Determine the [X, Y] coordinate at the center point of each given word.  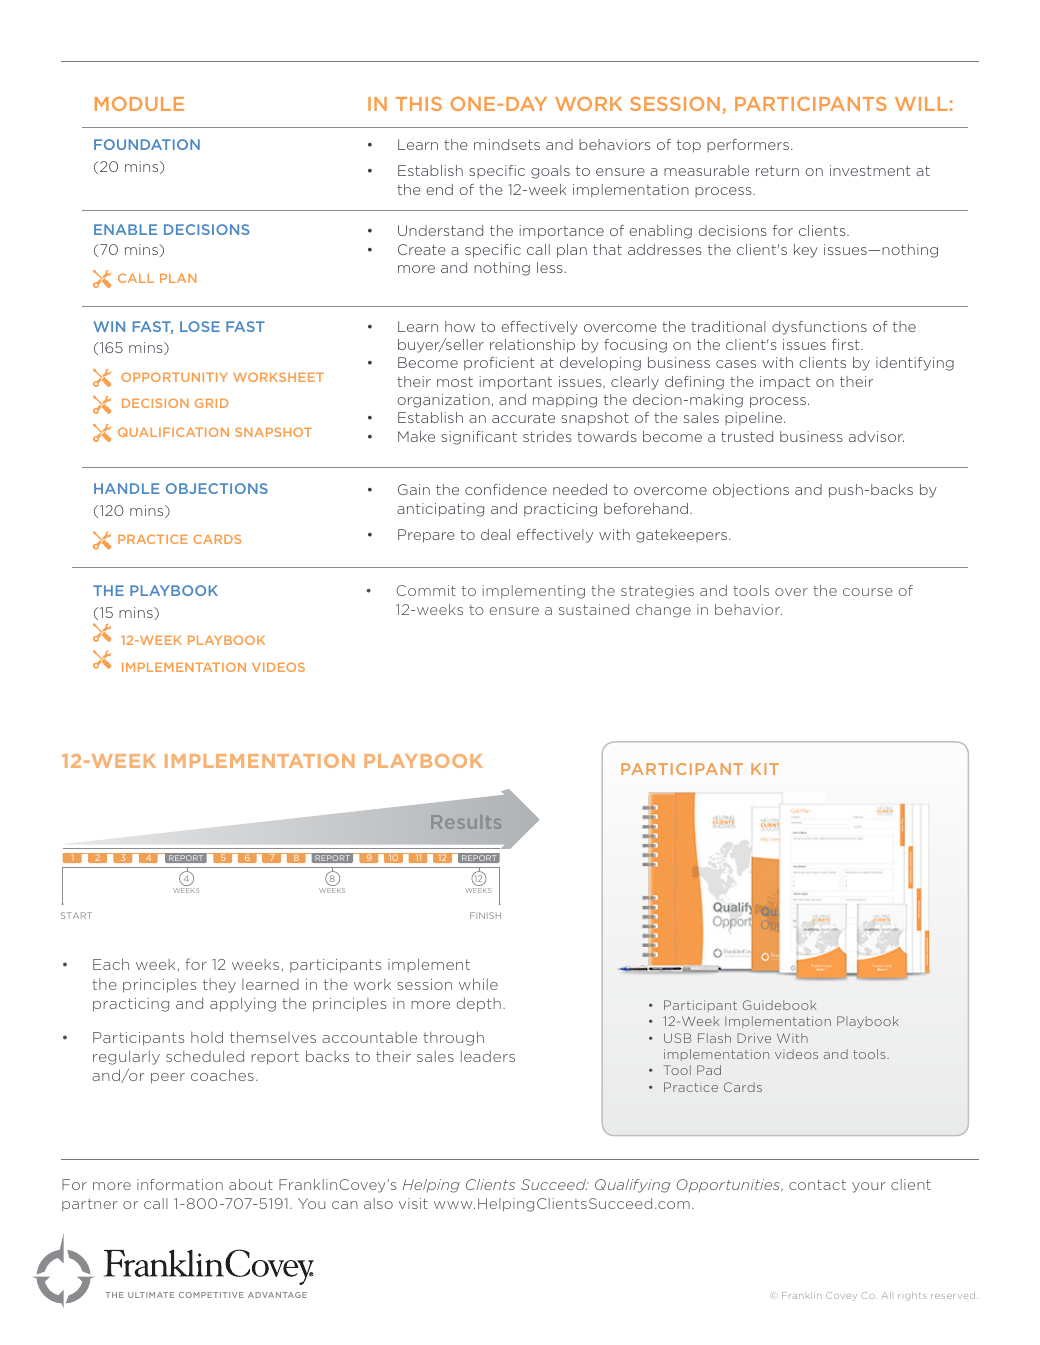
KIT [765, 769]
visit [413, 1203]
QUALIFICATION [173, 432]
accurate [523, 418]
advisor [876, 436]
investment [870, 170]
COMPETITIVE [211, 1295]
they [219, 986]
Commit [426, 590]
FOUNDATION [147, 144]
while [478, 984]
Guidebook [780, 1005]
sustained [594, 609]
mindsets [507, 144]
